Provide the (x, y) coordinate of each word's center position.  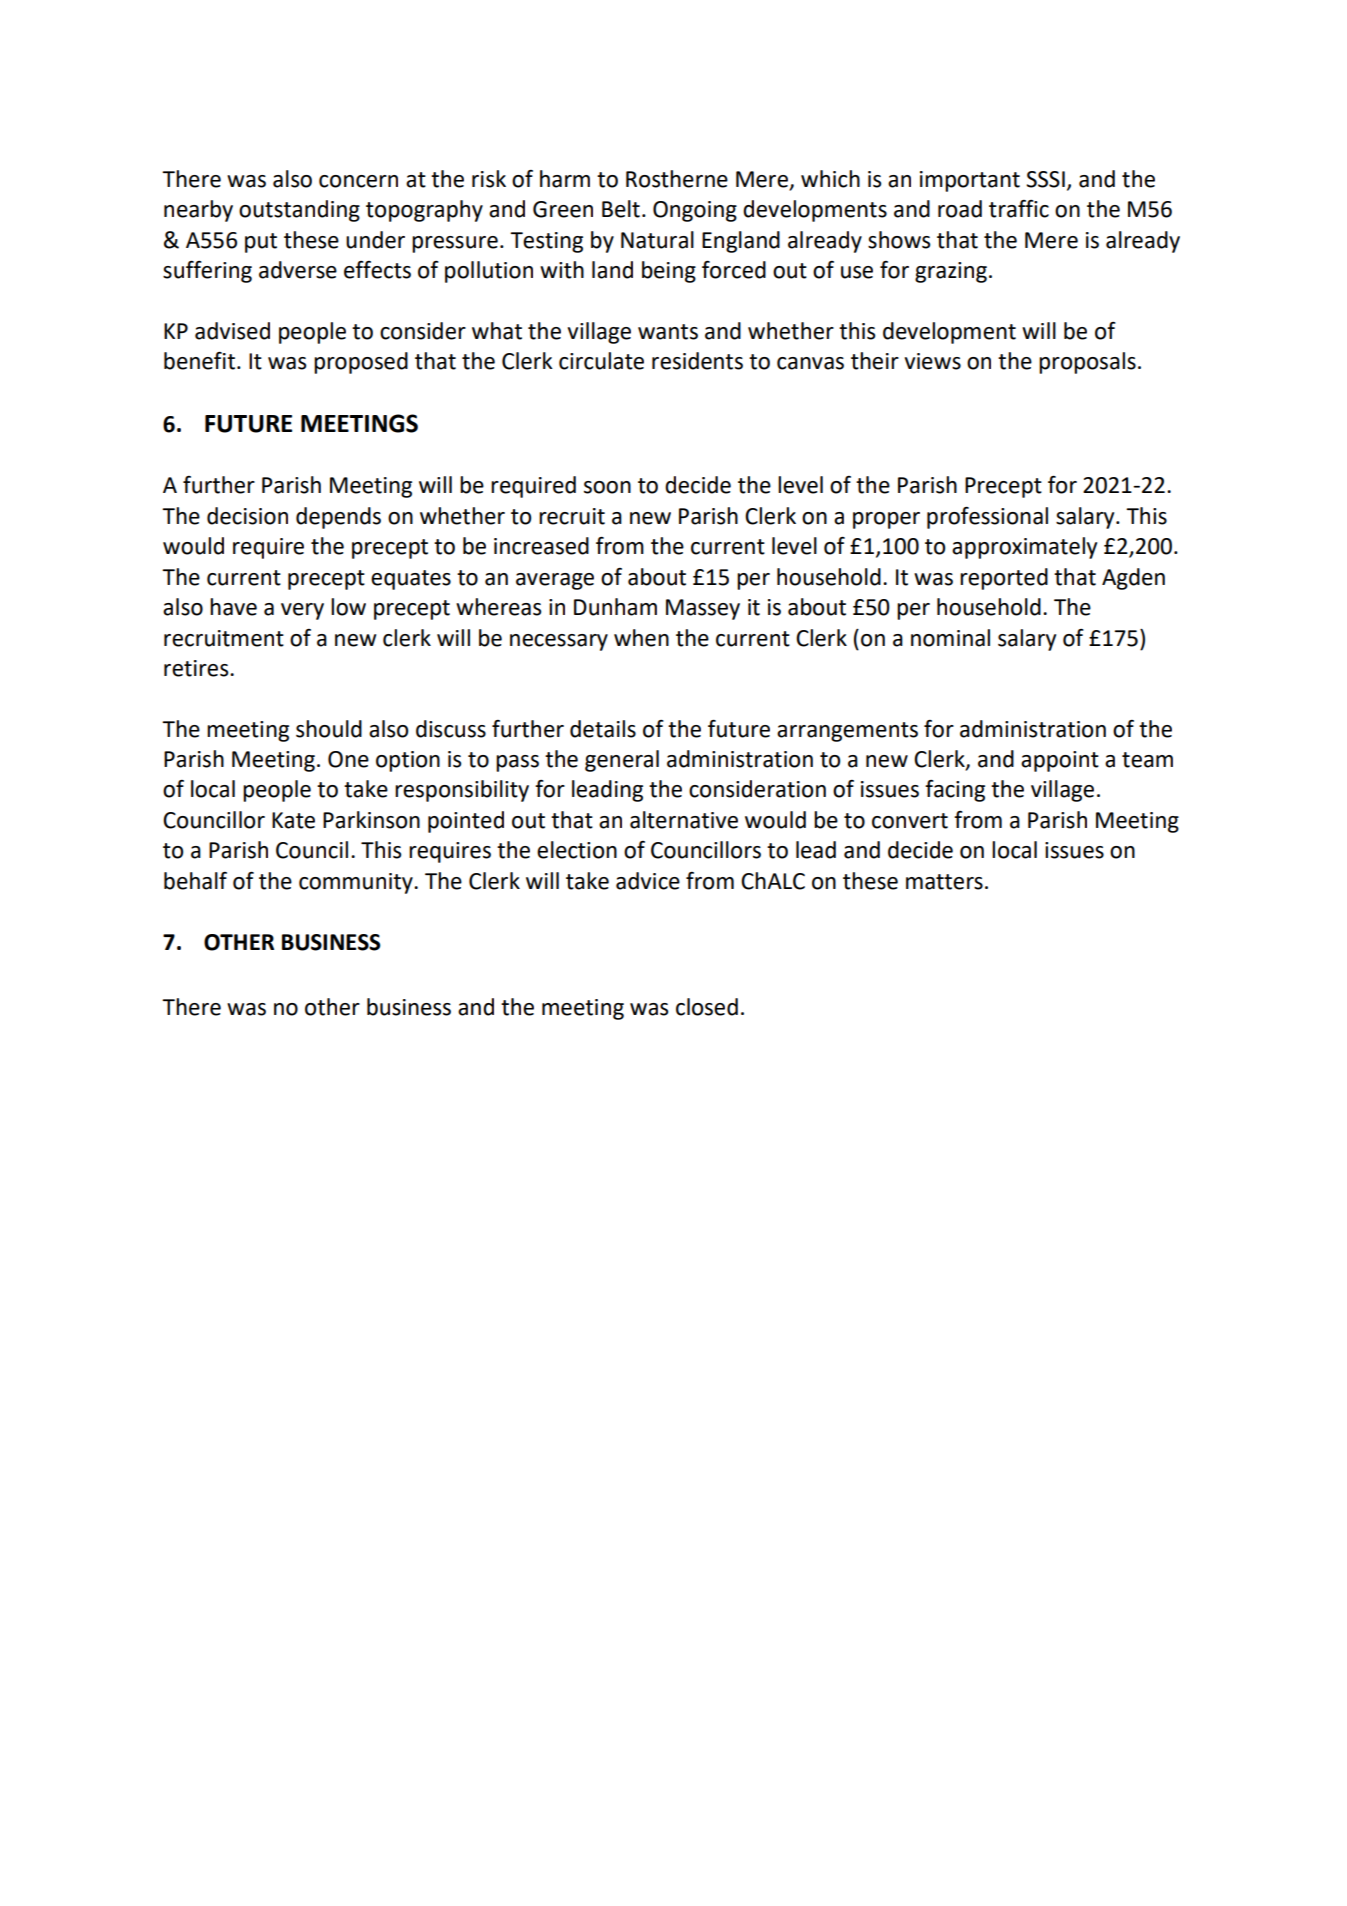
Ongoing (695, 211)
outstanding (299, 211)
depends (338, 518)
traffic (1019, 209)
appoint (1060, 761)
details (603, 729)
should (329, 729)
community (357, 883)
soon (607, 487)
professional (987, 518)
